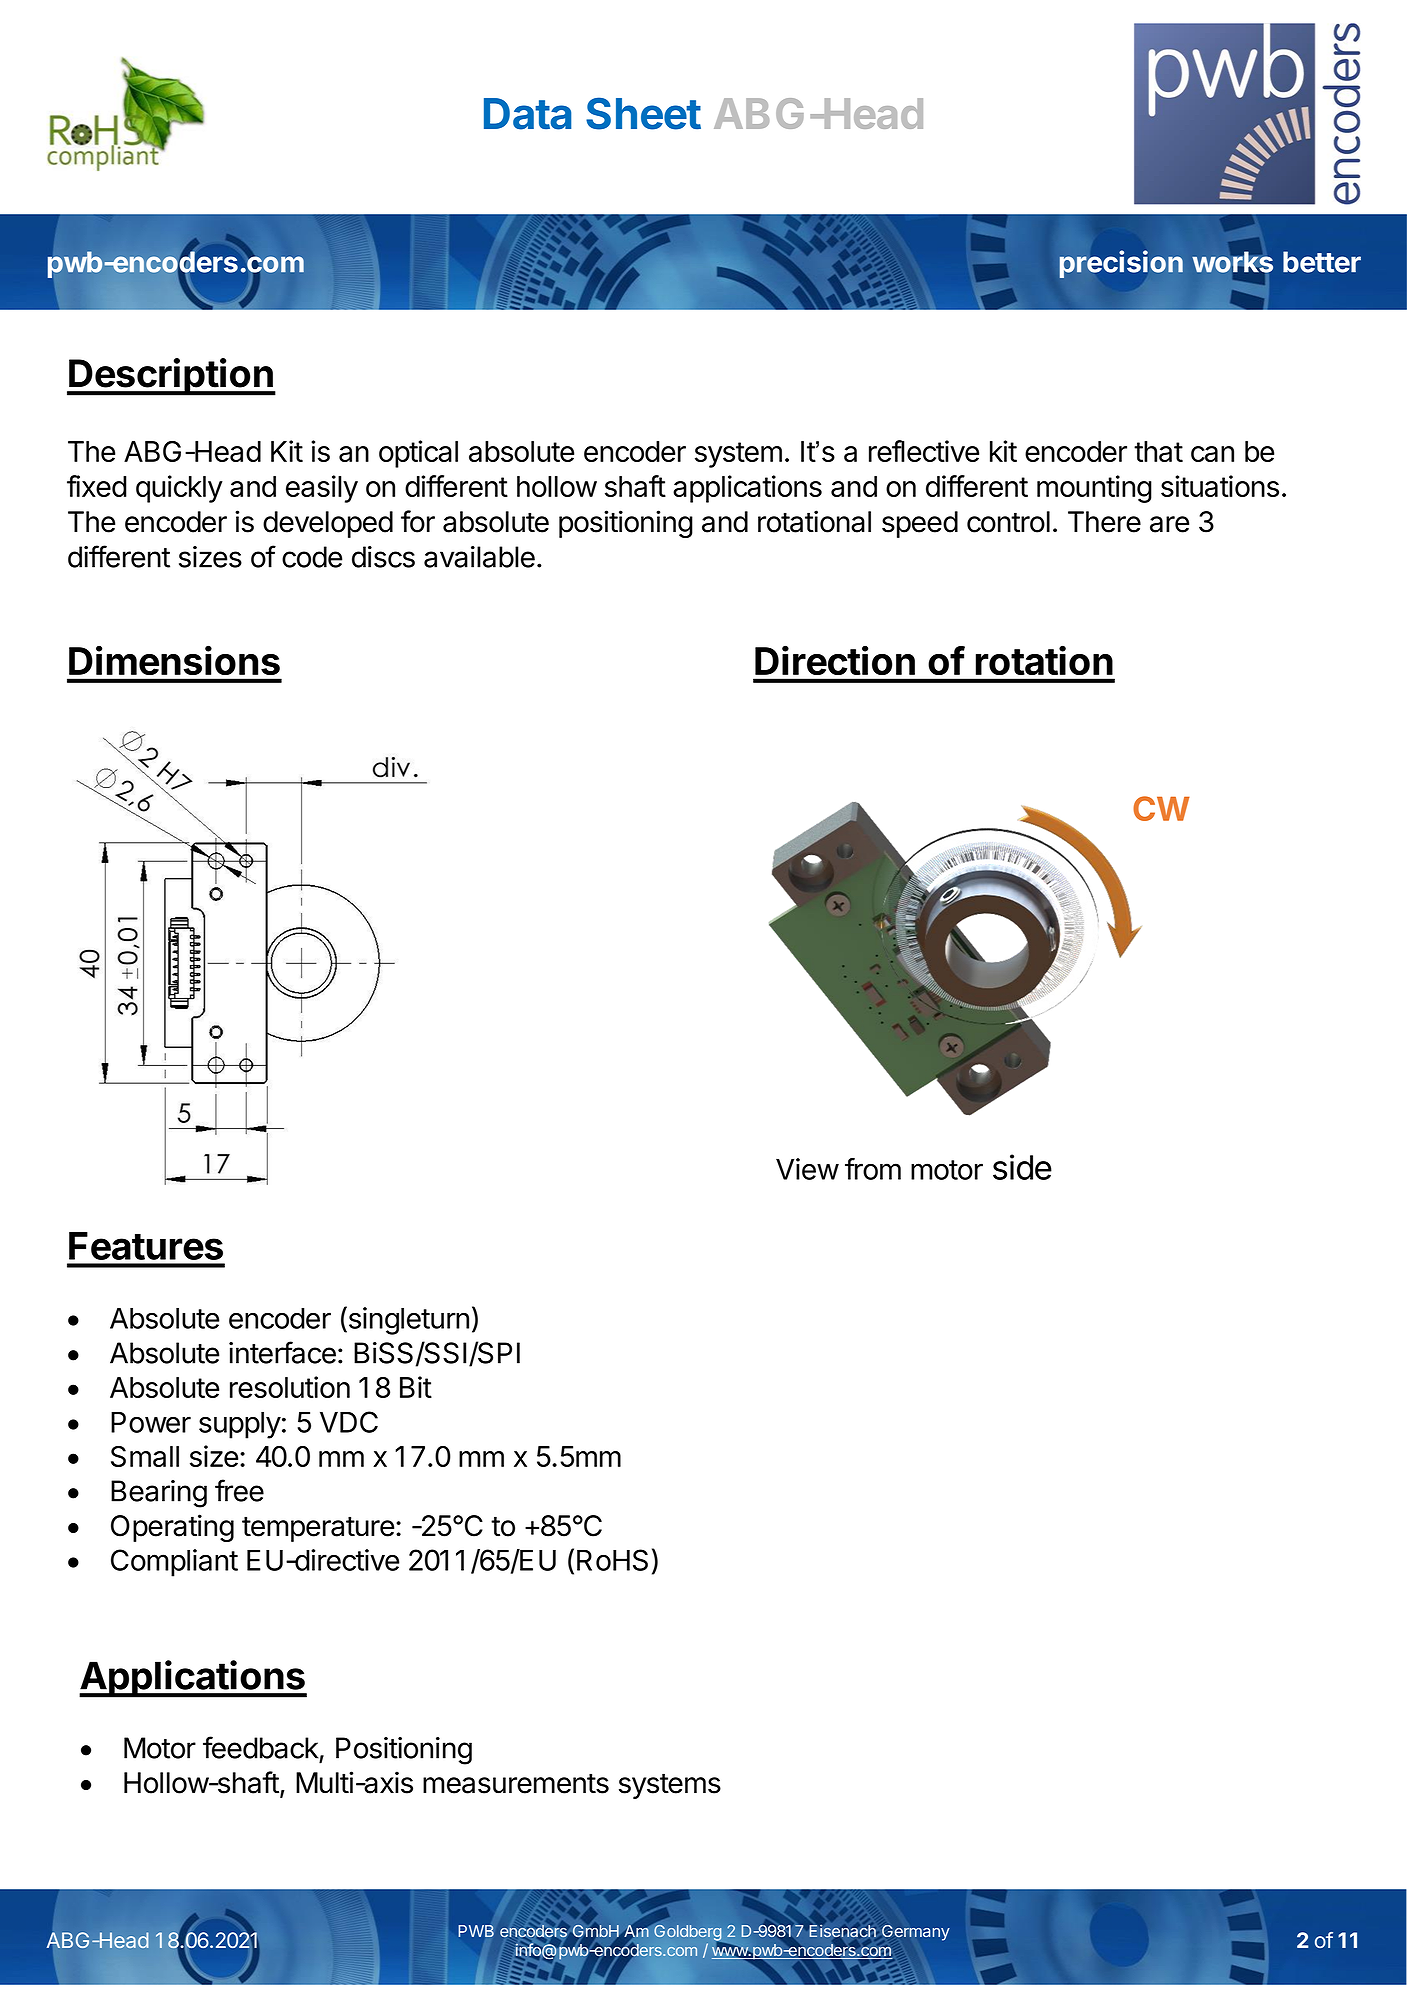 Image resolution: width=1407 pixels, height=1990 pixels. What do you see at coordinates (643, 113) in the screenshot?
I see `Sheet` at bounding box center [643, 113].
